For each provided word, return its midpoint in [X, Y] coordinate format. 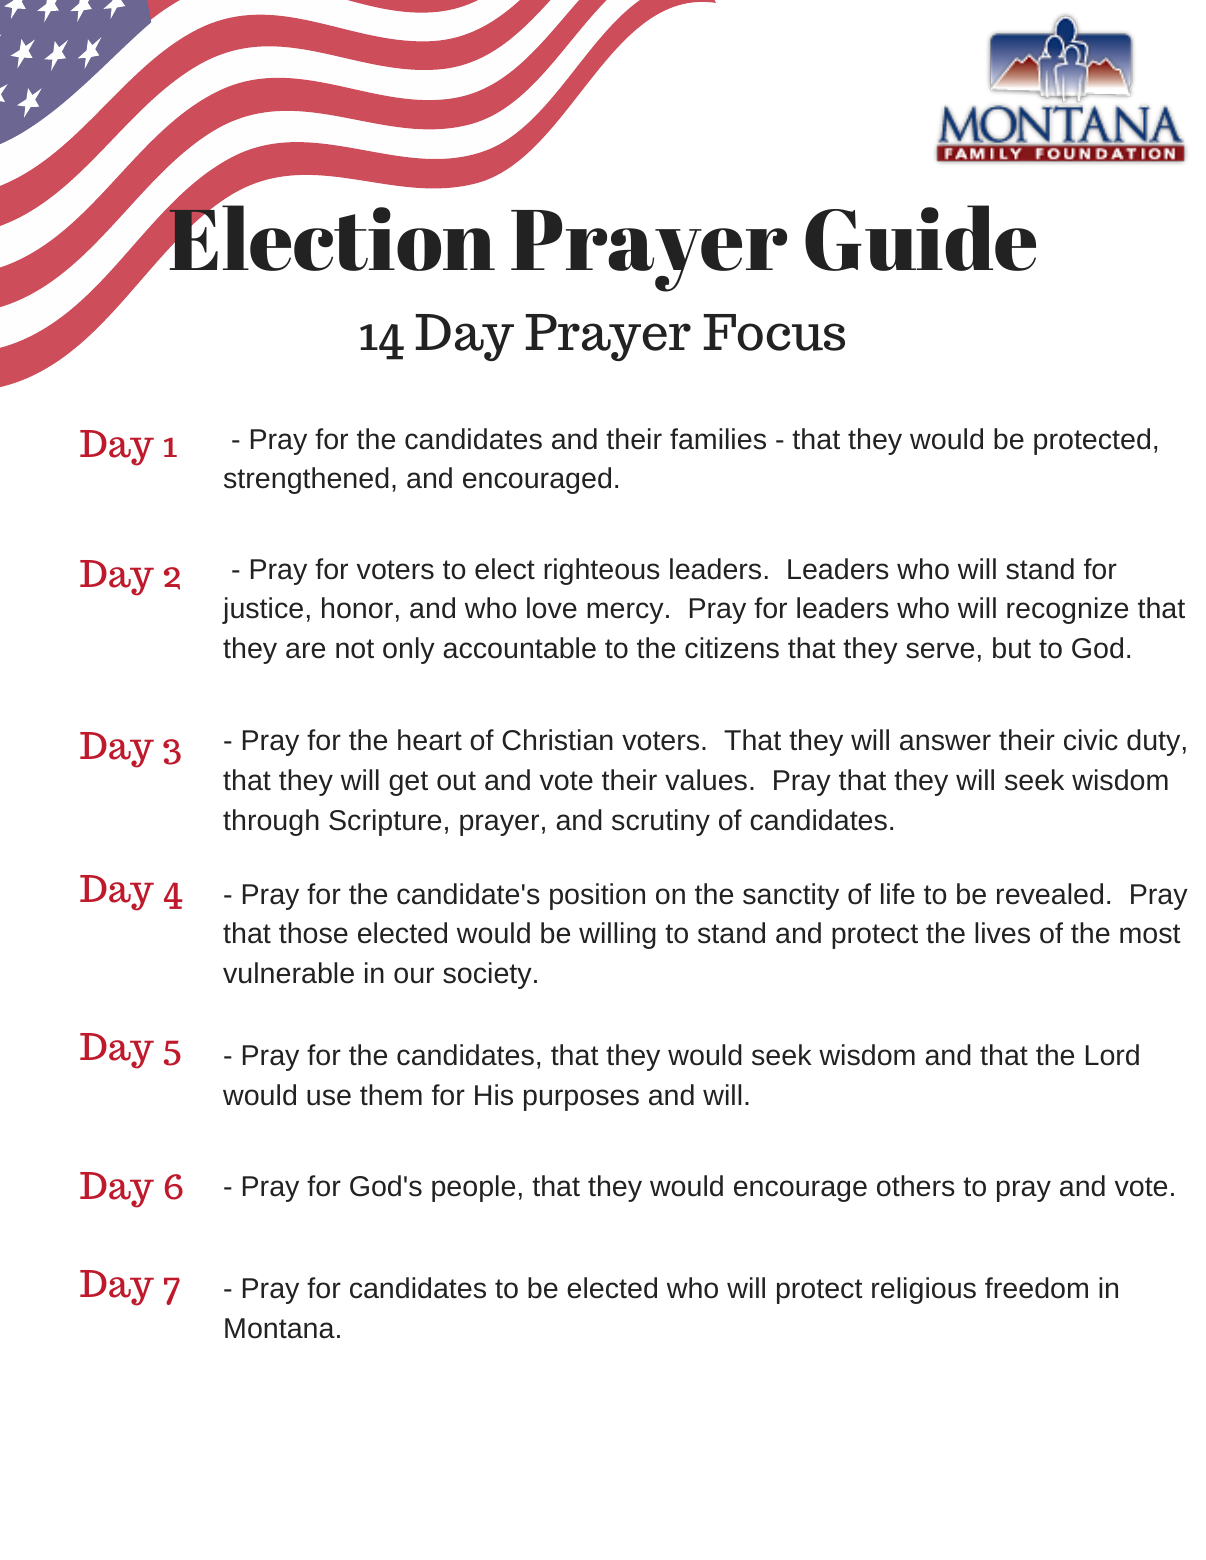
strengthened [306, 480]
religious [924, 1290]
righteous [602, 571]
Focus [774, 332]
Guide [920, 238]
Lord [1112, 1055]
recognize [1067, 610]
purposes [581, 1100]
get [408, 783]
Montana [280, 1328]
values [706, 780]
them [391, 1095]
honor [357, 608]
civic [1091, 740]
